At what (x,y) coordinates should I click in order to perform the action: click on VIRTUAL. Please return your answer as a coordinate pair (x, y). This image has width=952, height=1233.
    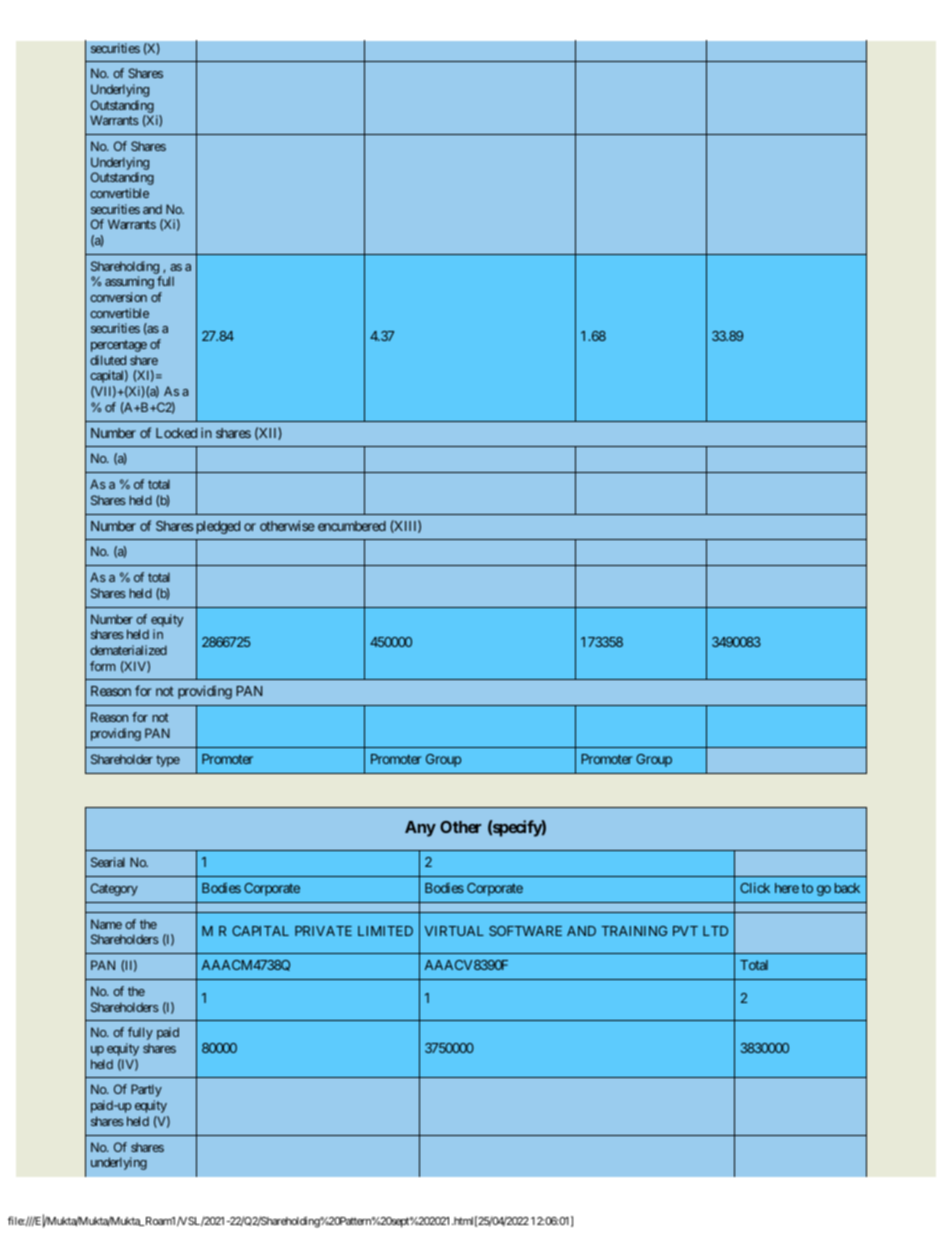
    Looking at the image, I should click on (454, 931).
